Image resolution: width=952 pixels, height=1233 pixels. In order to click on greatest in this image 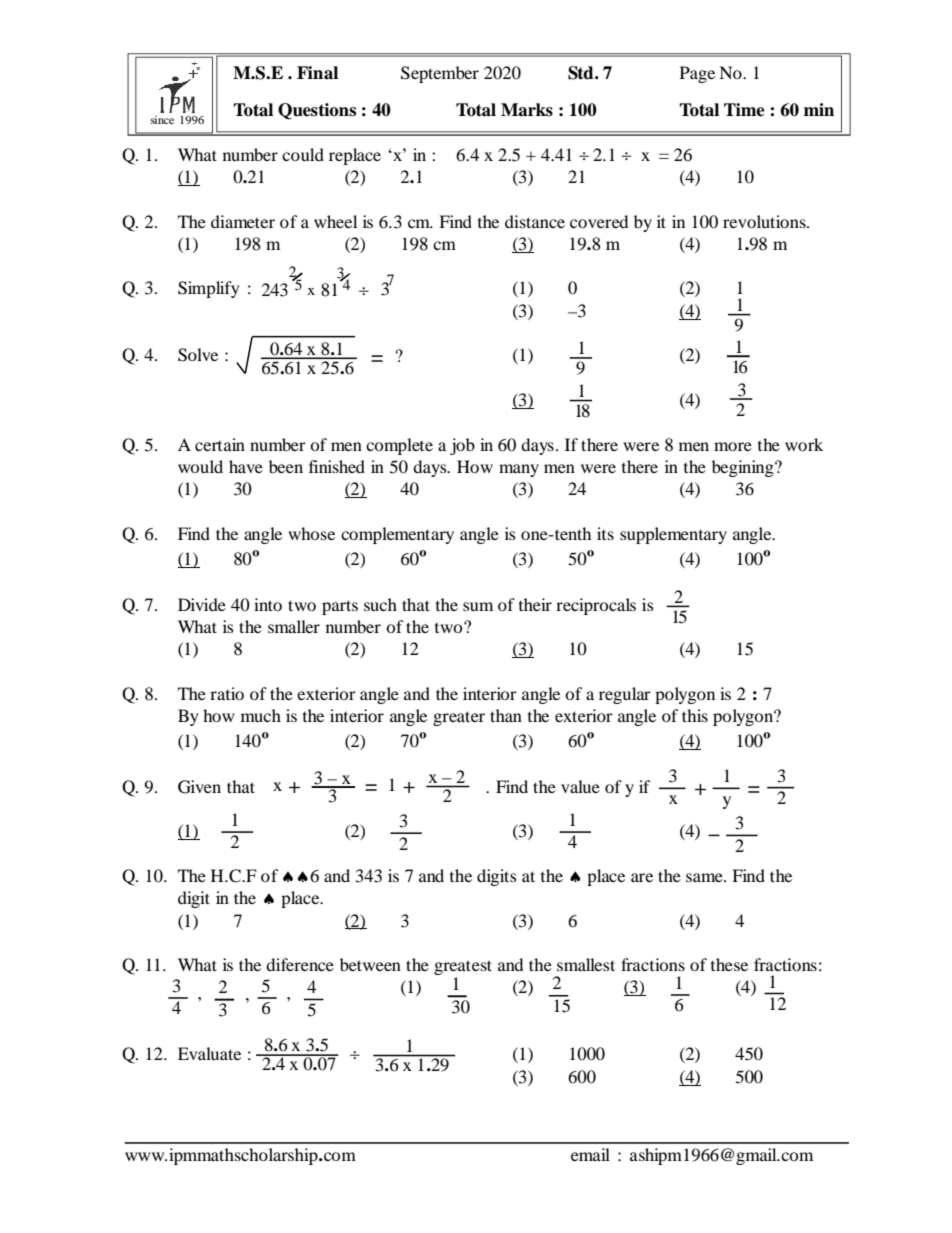, I will do `click(463, 969)`.
